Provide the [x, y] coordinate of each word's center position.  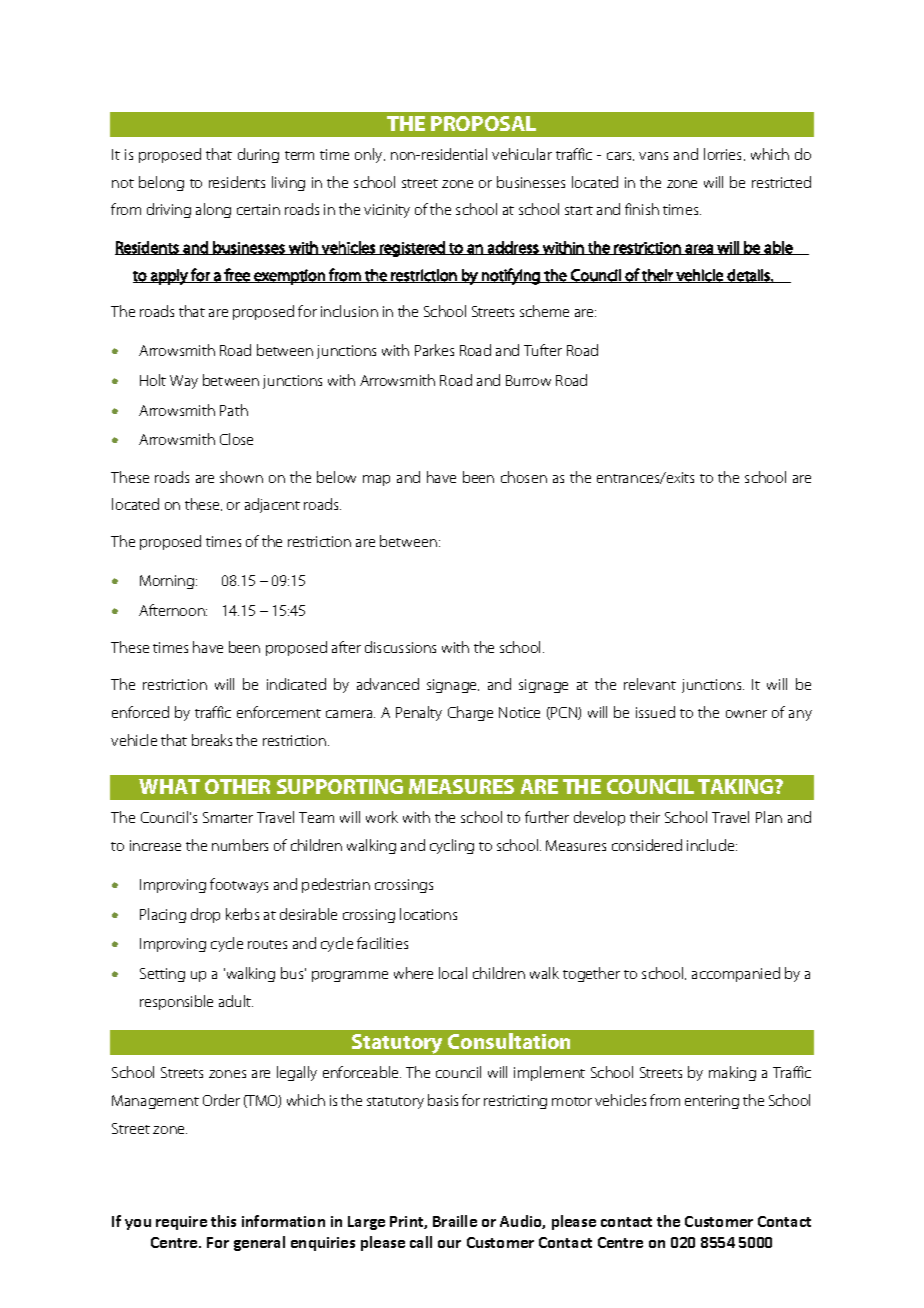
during [258, 155]
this [223, 1221]
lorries [724, 154]
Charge [470, 713]
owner [746, 714]
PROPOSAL [483, 123]
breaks [212, 740]
